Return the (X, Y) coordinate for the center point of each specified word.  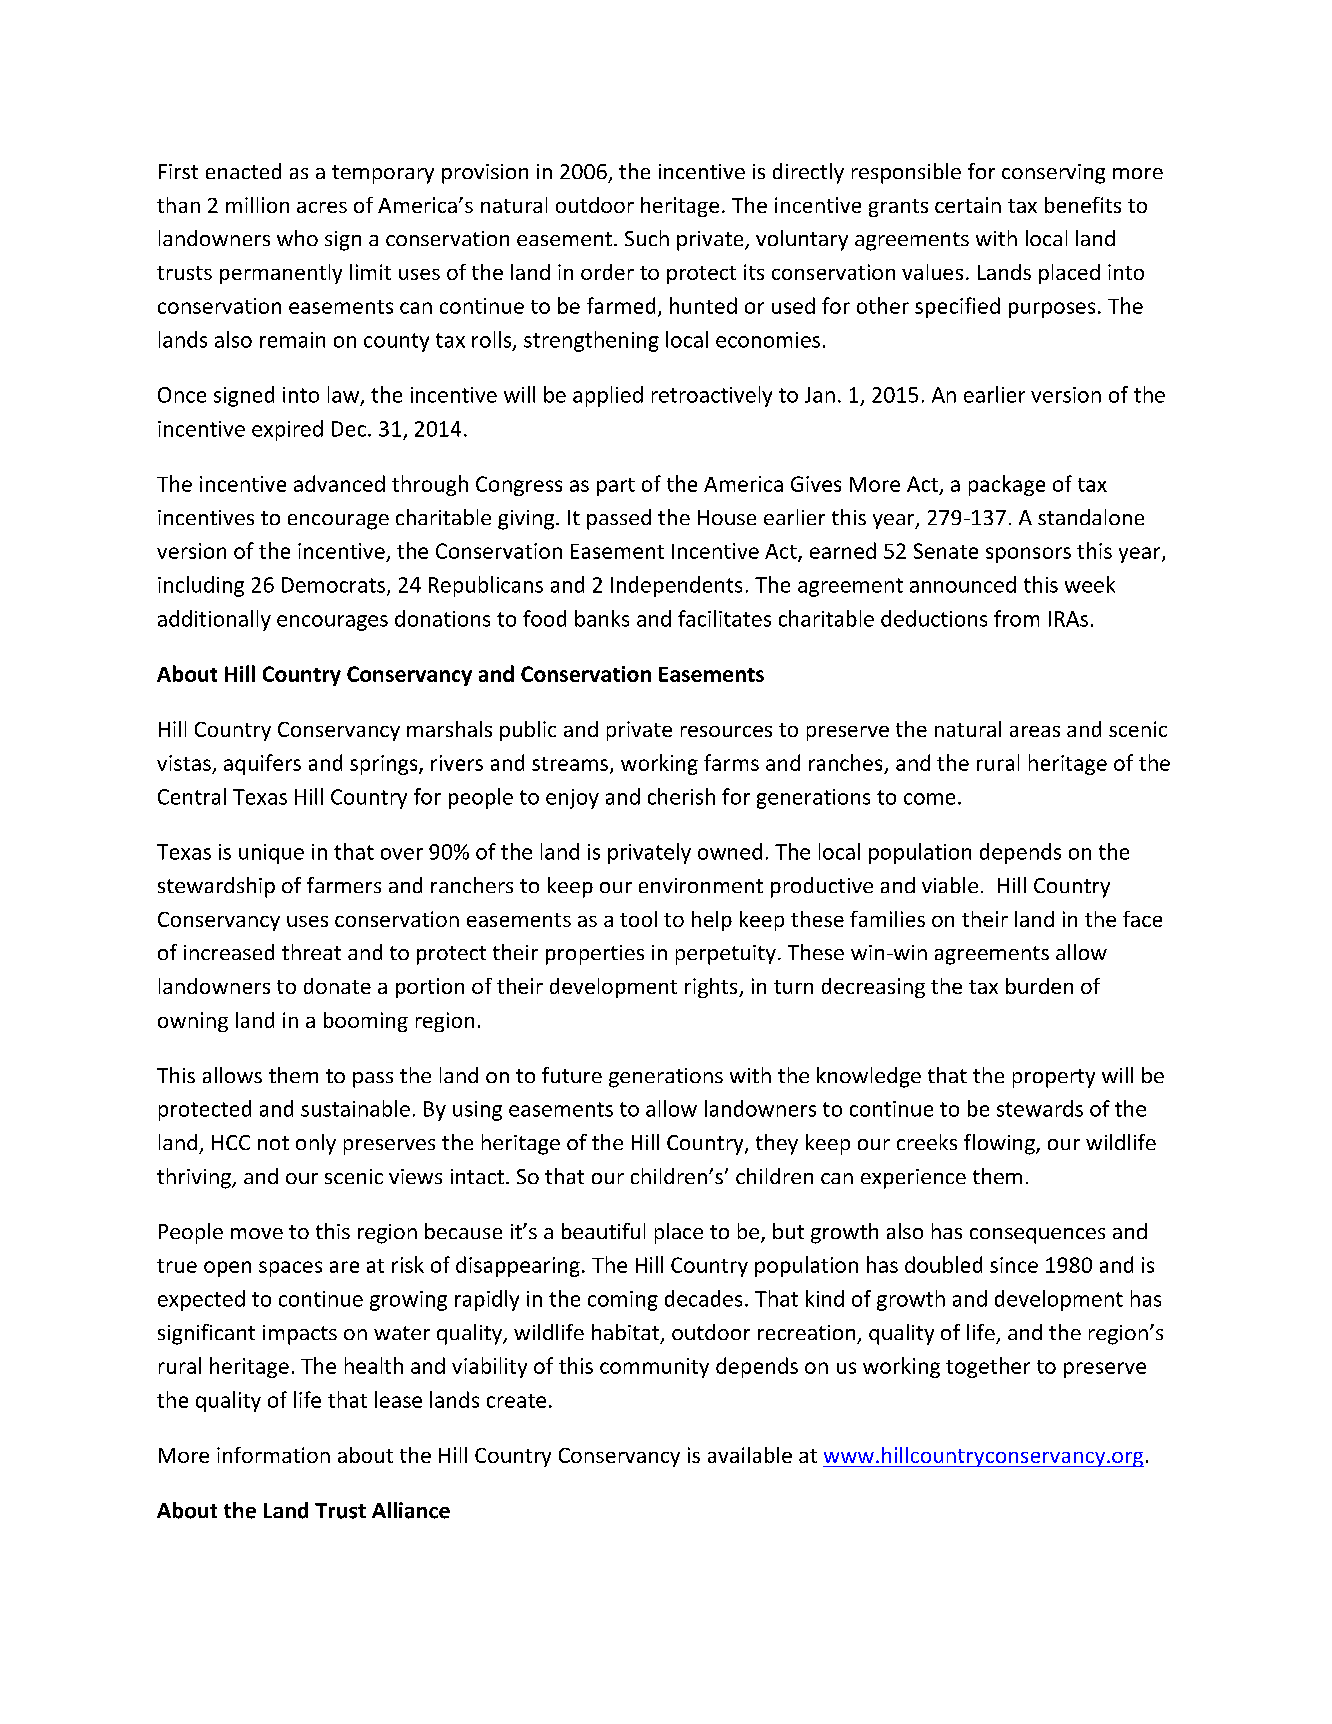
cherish (681, 796)
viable (950, 885)
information (273, 1455)
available (750, 1455)
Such (647, 238)
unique (271, 854)
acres (322, 207)
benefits (1083, 205)
